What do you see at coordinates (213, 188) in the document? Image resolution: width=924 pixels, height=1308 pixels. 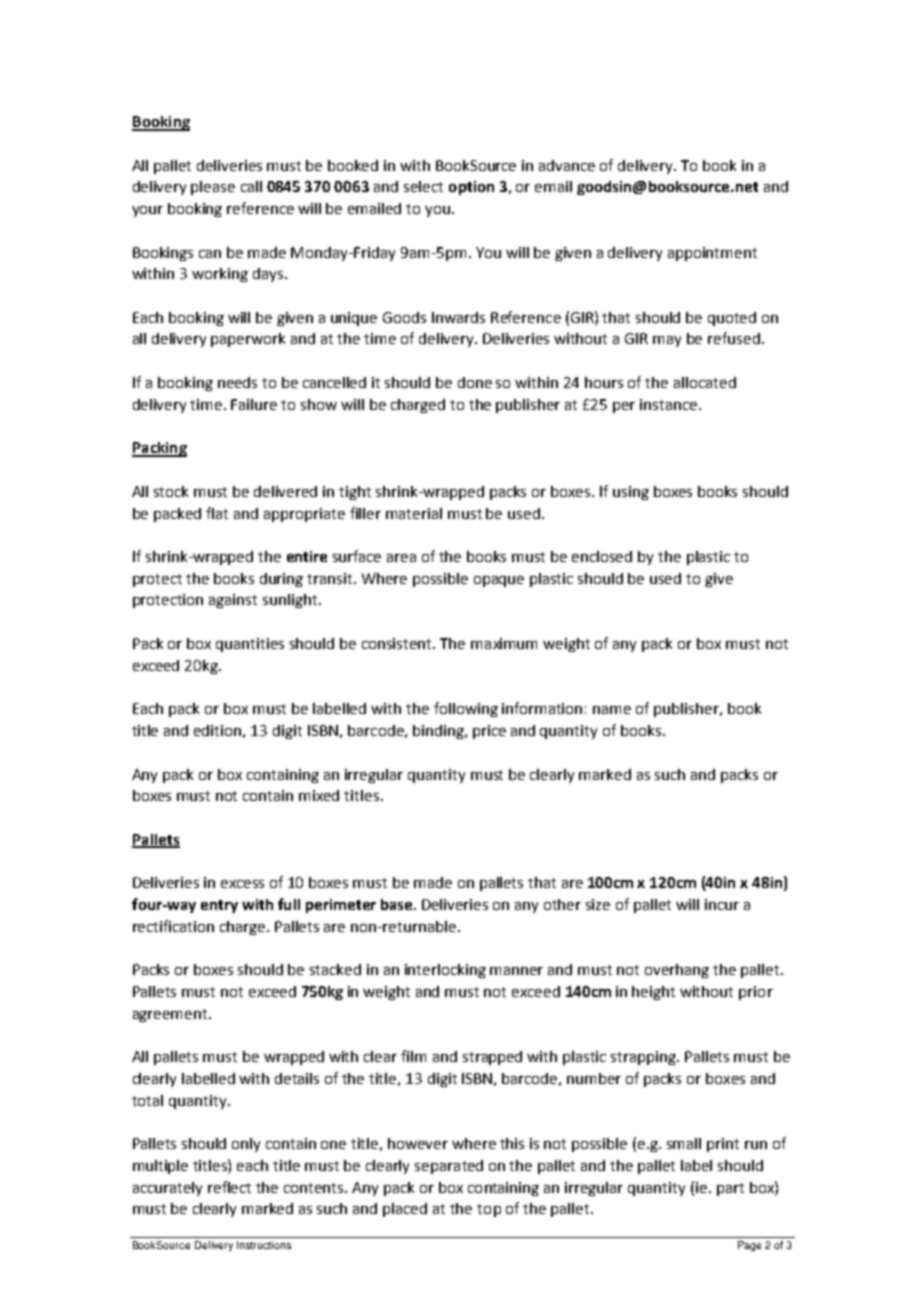 I see `please` at bounding box center [213, 188].
